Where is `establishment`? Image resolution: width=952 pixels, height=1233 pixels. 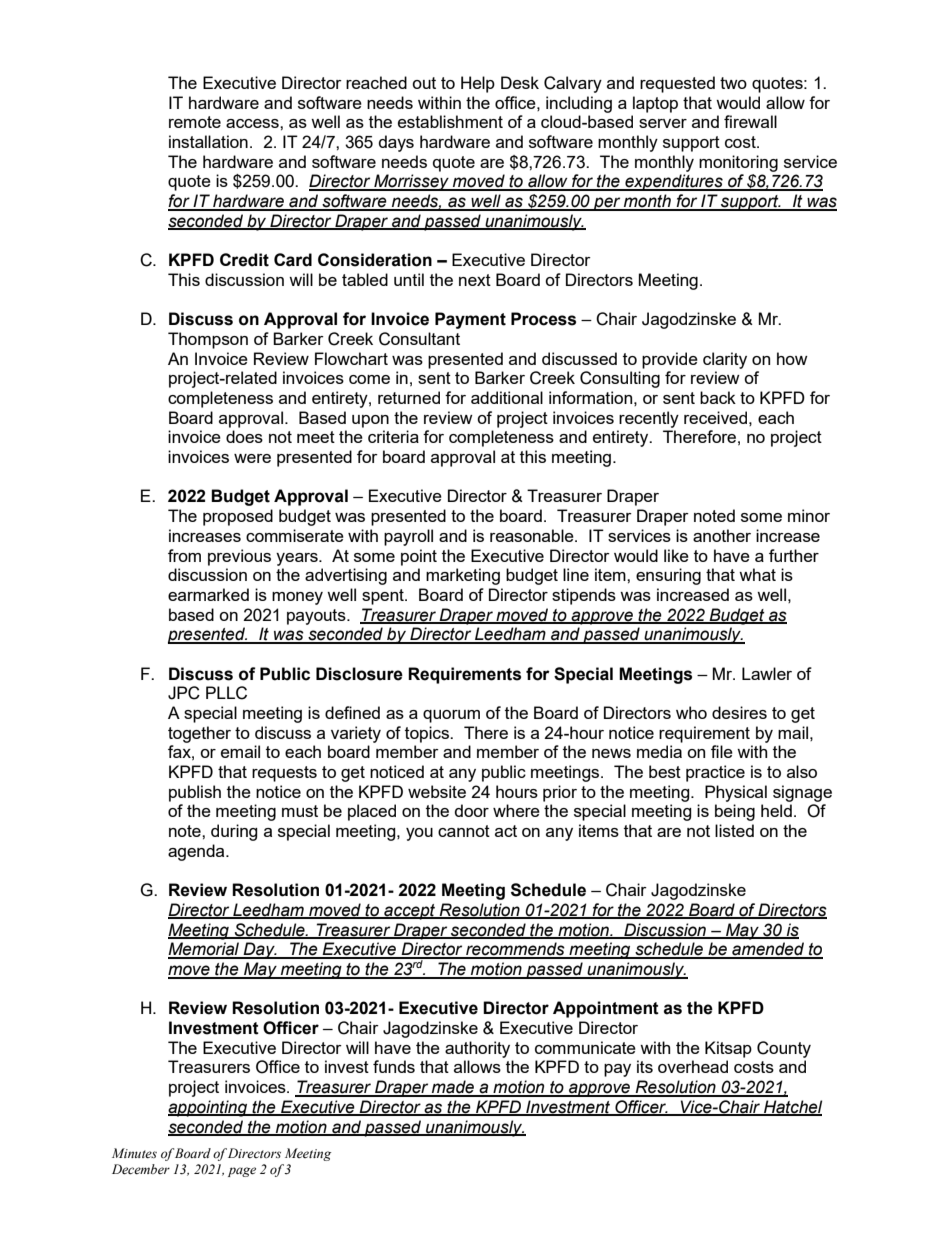
establishment is located at coordinates (450, 121).
